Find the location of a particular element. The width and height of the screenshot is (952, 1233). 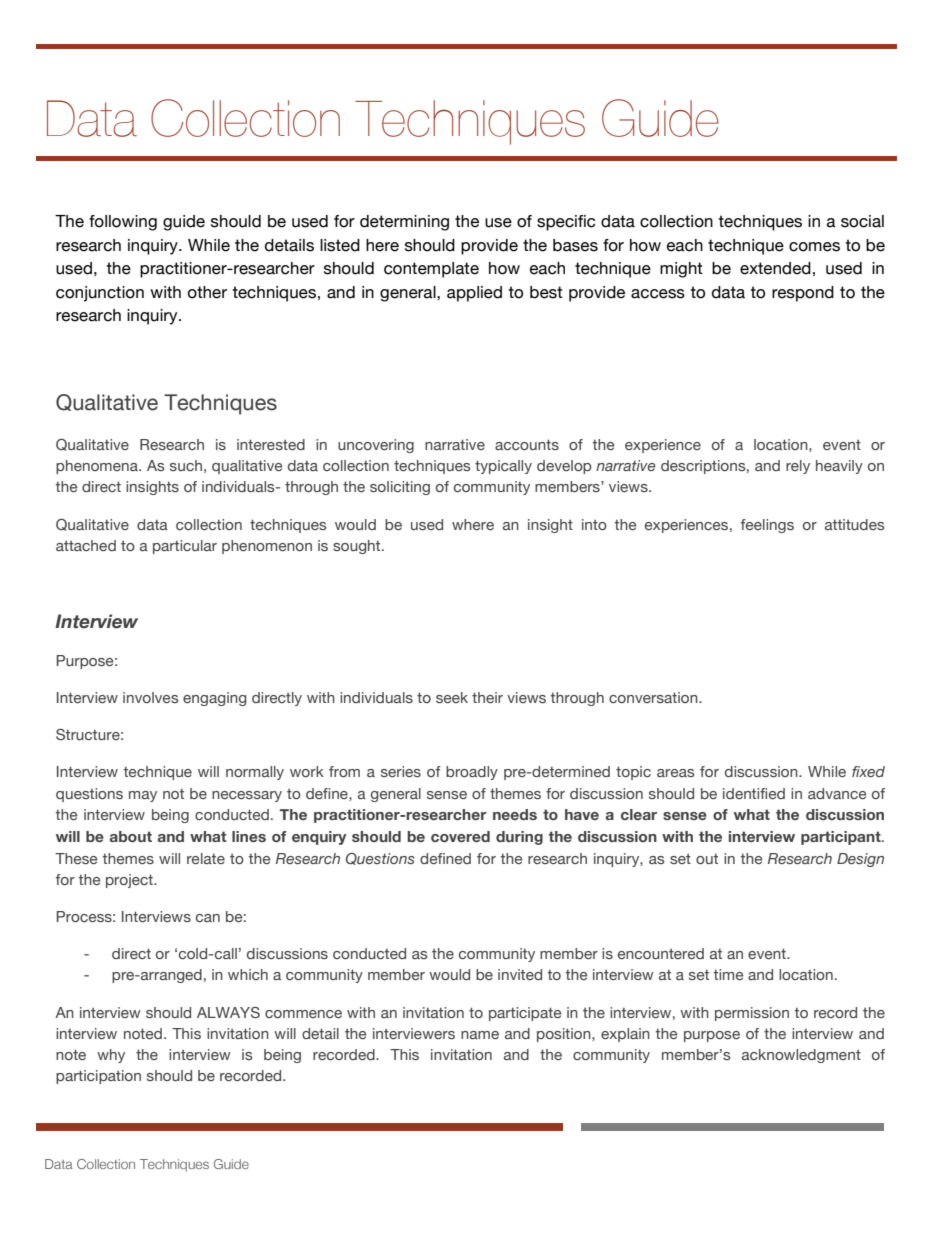

name is located at coordinates (480, 1035).
